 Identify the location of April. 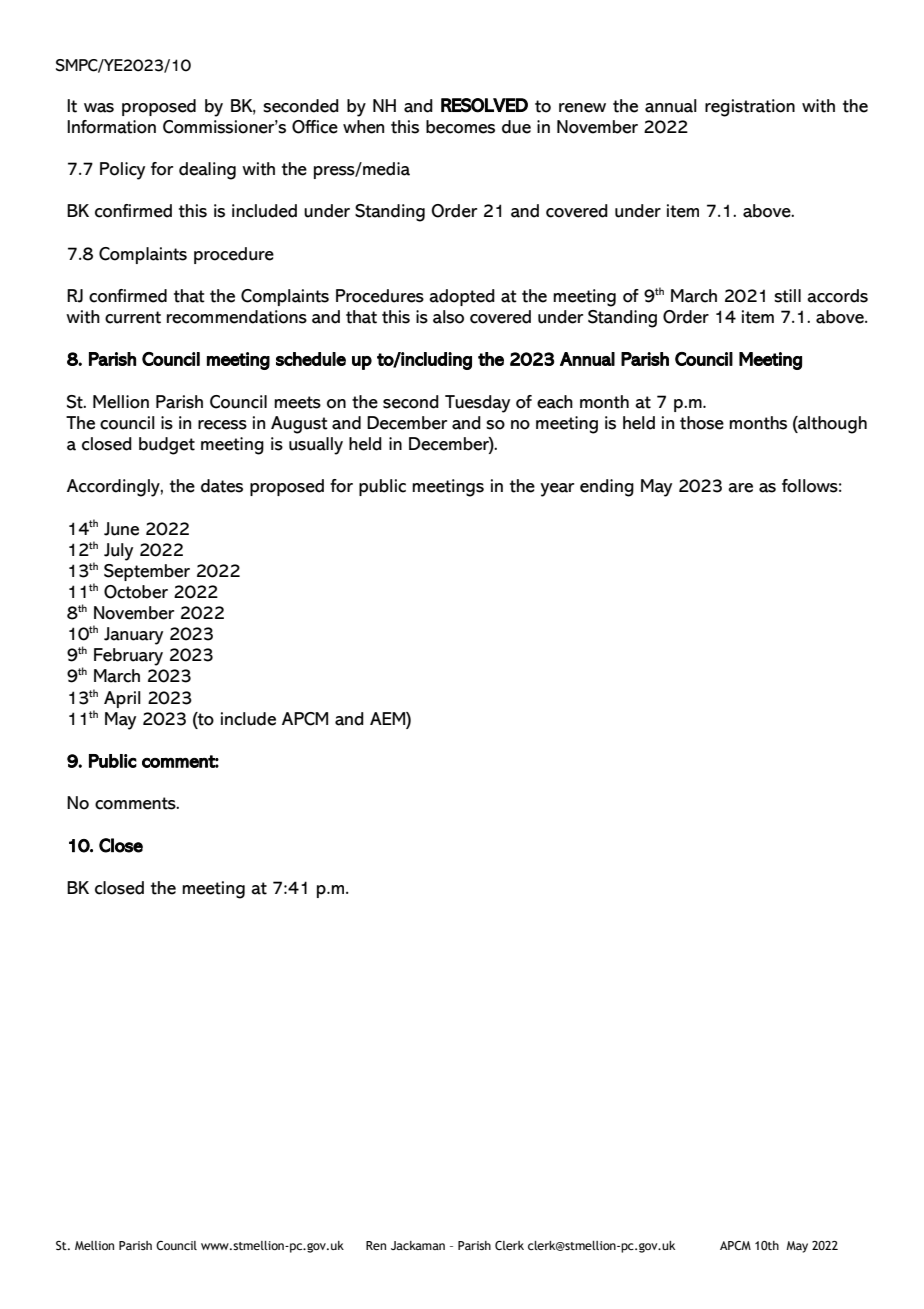
(122, 699).
